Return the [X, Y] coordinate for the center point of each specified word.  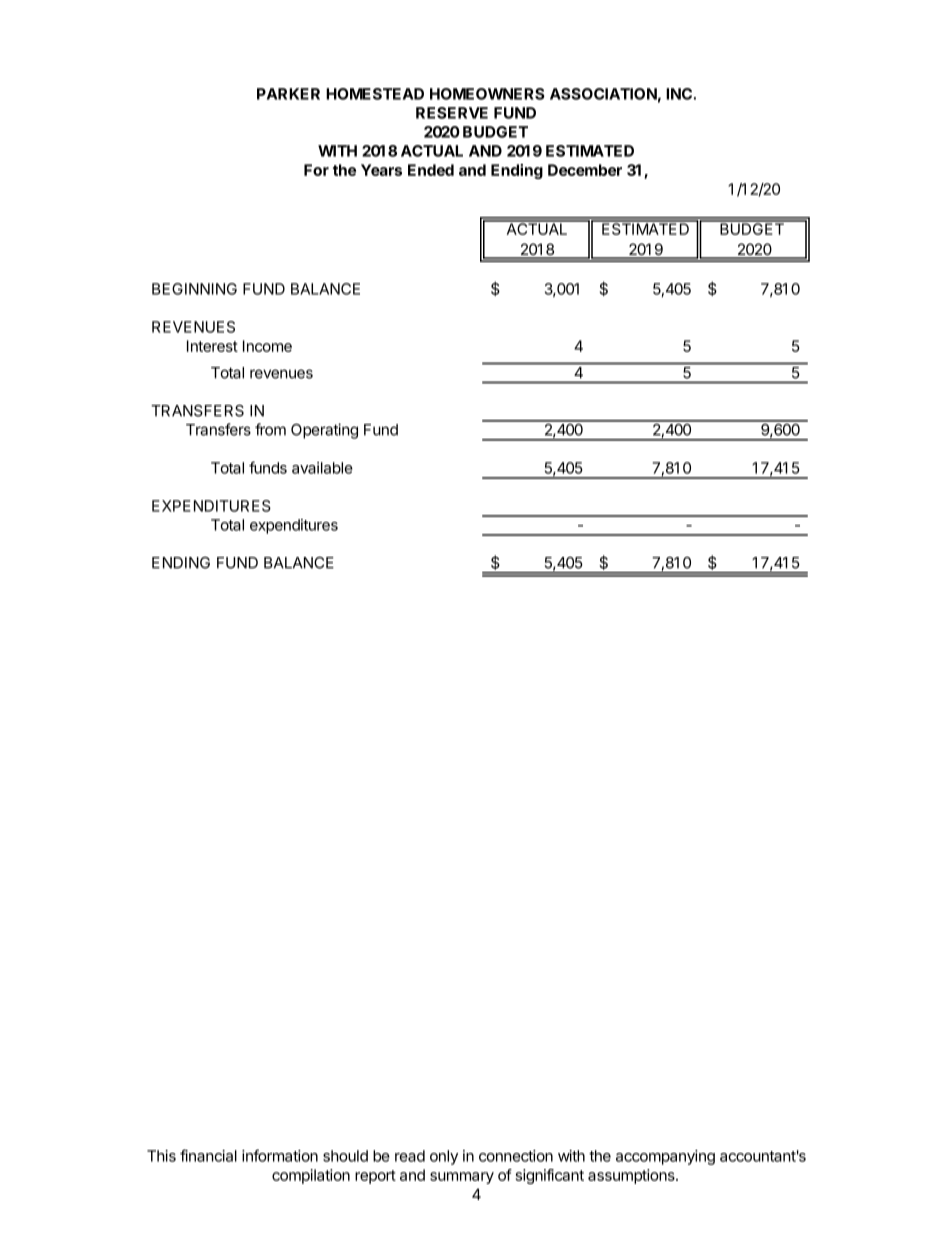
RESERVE [452, 113]
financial [208, 1155]
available [322, 468]
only [444, 1157]
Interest [212, 346]
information [280, 1155]
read [410, 1156]
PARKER [288, 94]
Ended [431, 170]
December [585, 170]
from [270, 429]
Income [267, 346]
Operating [324, 431]
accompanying [665, 1157]
